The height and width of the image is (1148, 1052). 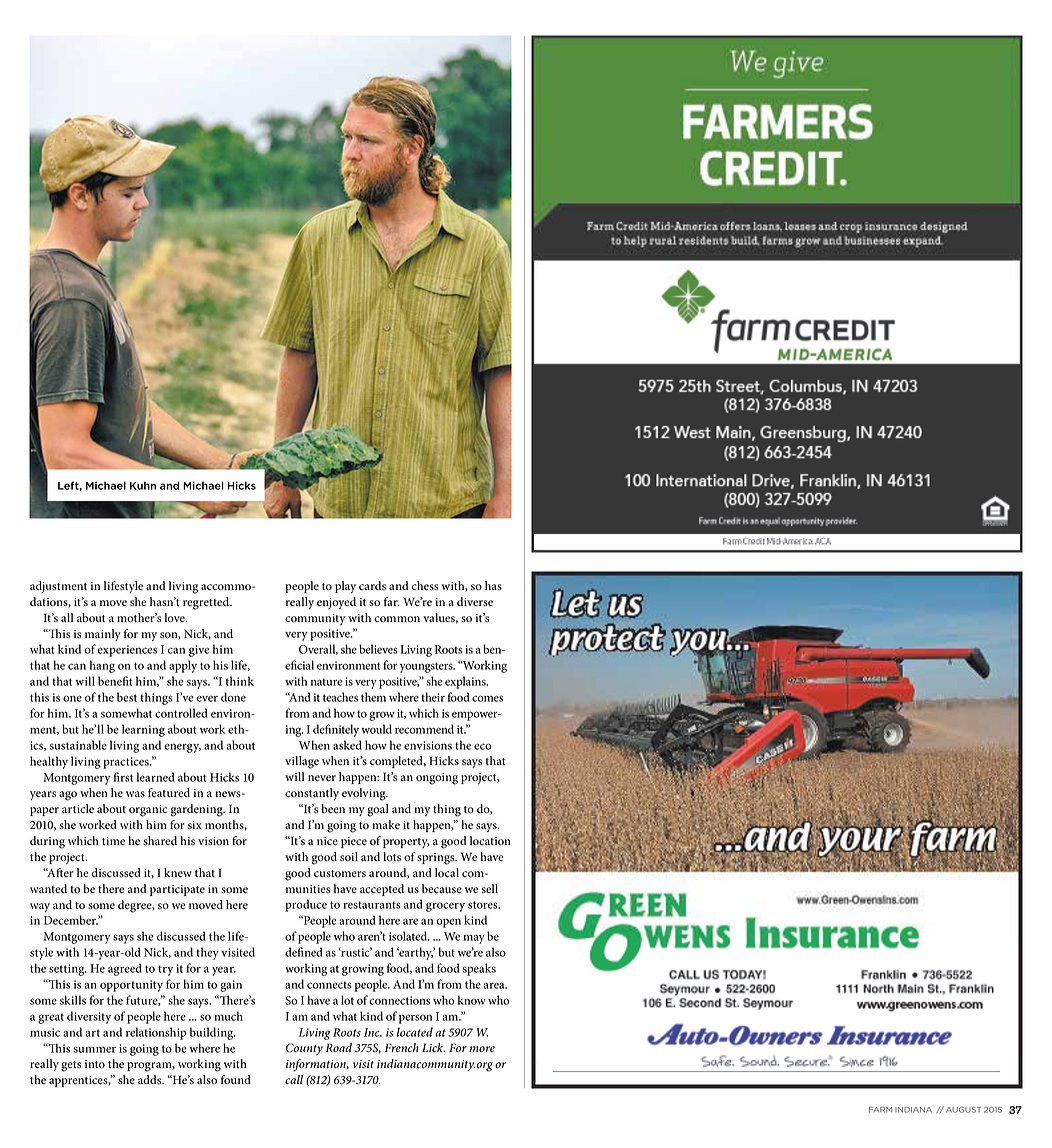 What do you see at coordinates (482, 1049) in the image?
I see `more` at bounding box center [482, 1049].
